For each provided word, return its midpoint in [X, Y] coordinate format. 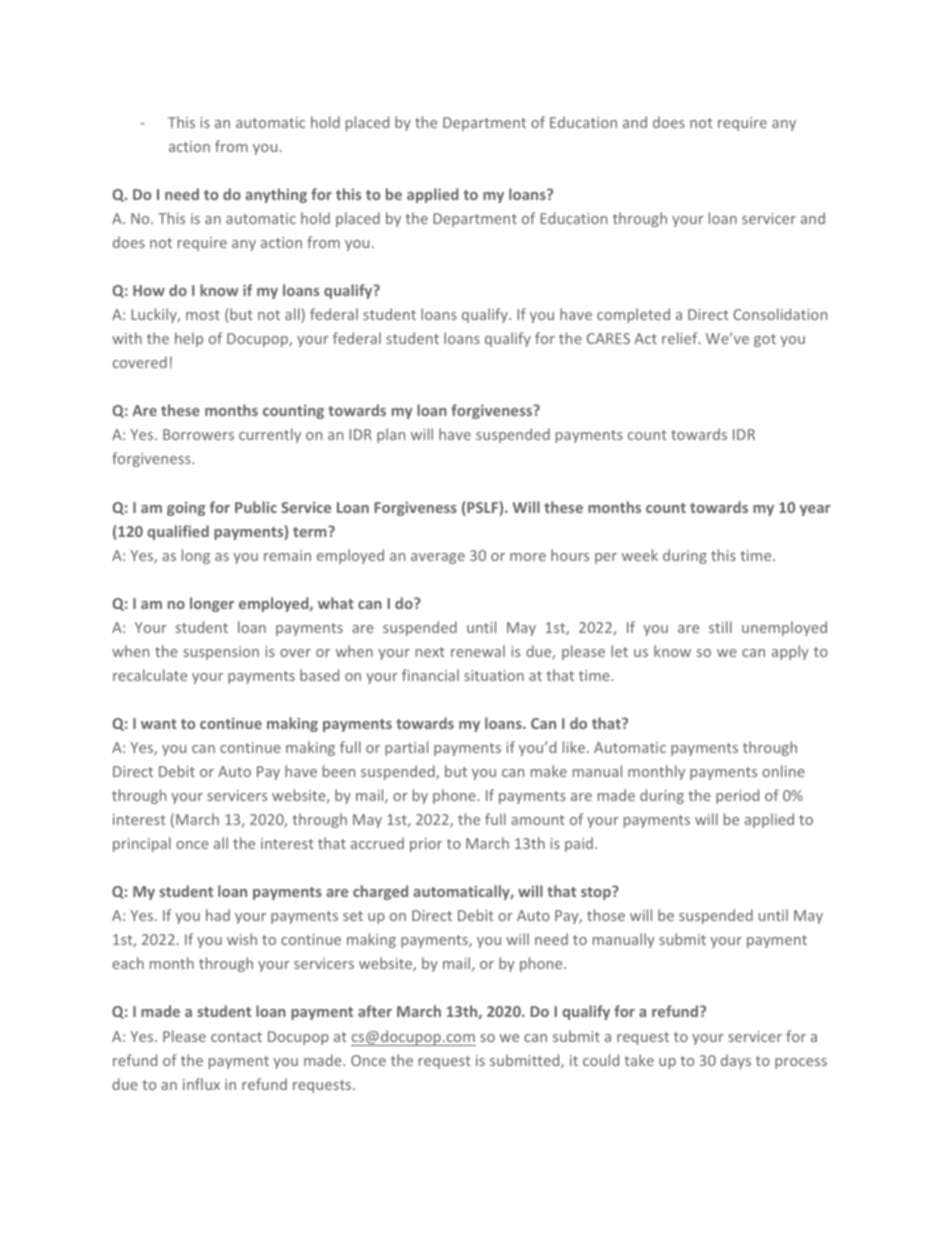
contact [236, 1037]
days [736, 1061]
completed [633, 315]
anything [276, 195]
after [375, 1011]
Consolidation [780, 314]
